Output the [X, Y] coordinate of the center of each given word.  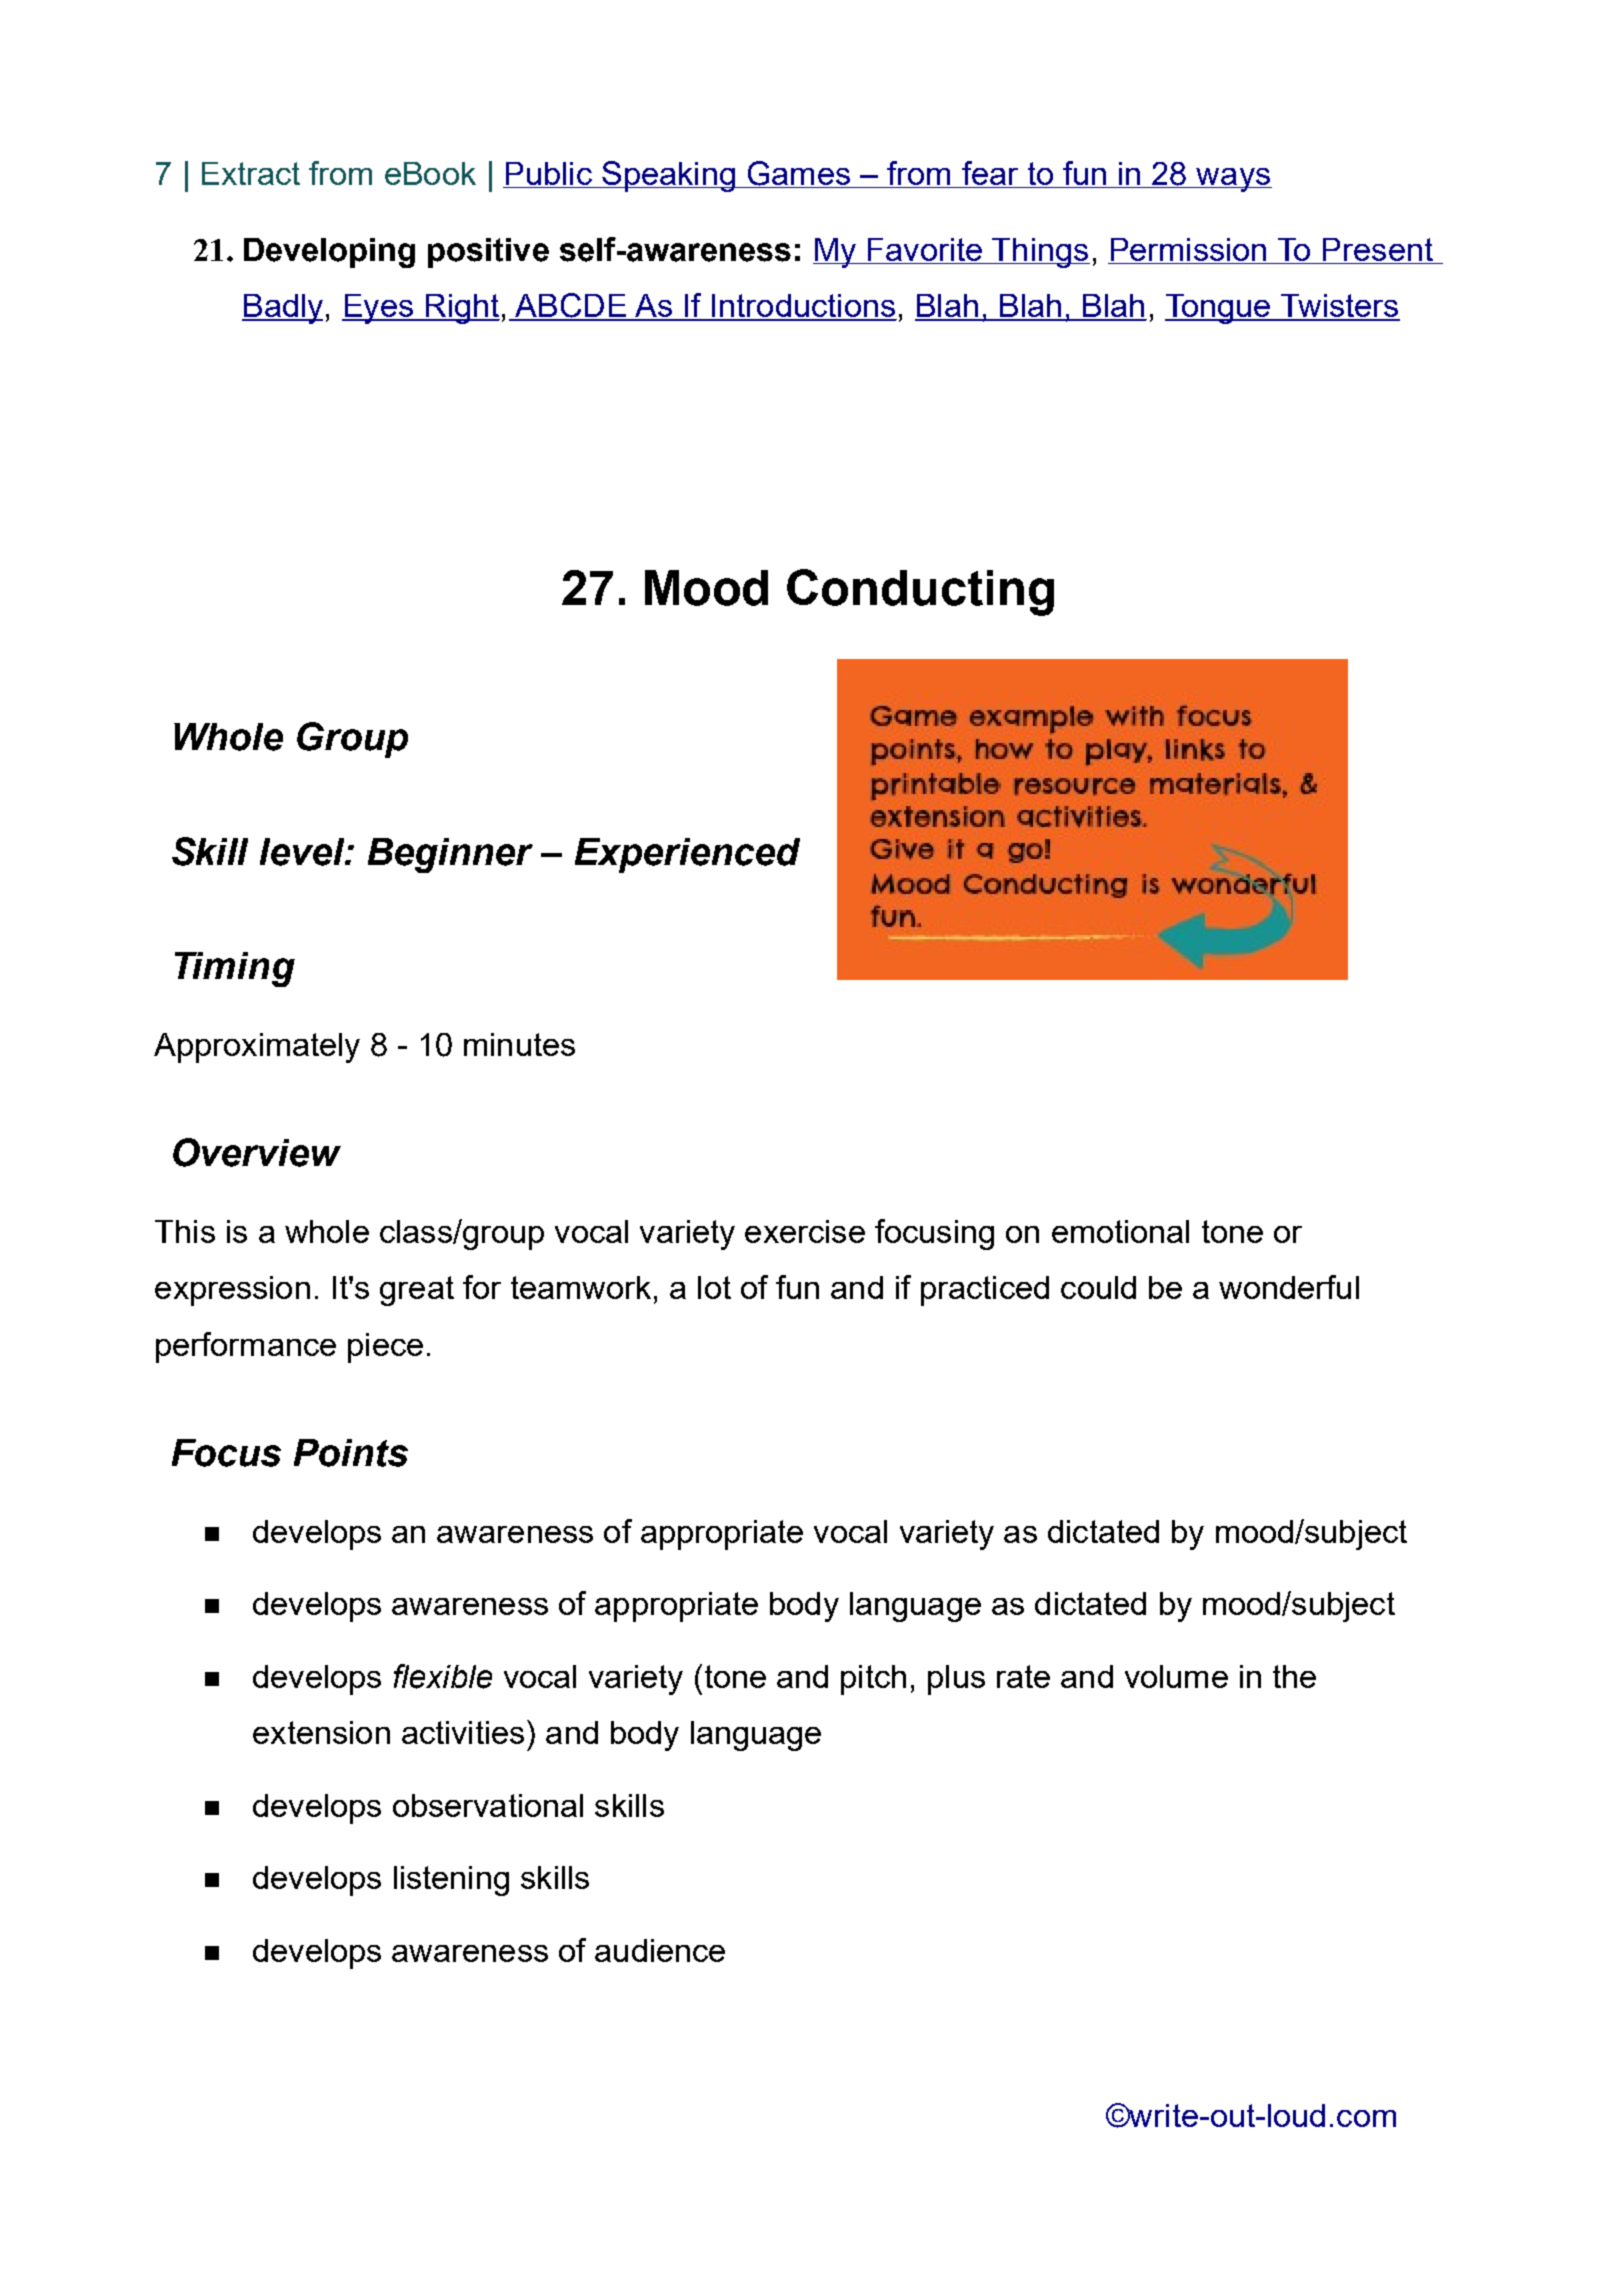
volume [1176, 1676]
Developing [329, 253]
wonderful [1289, 1287]
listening [451, 1881]
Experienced [687, 855]
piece [385, 1348]
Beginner [450, 855]
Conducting [920, 592]
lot [714, 1287]
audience [660, 1950]
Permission [1188, 249]
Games [798, 174]
